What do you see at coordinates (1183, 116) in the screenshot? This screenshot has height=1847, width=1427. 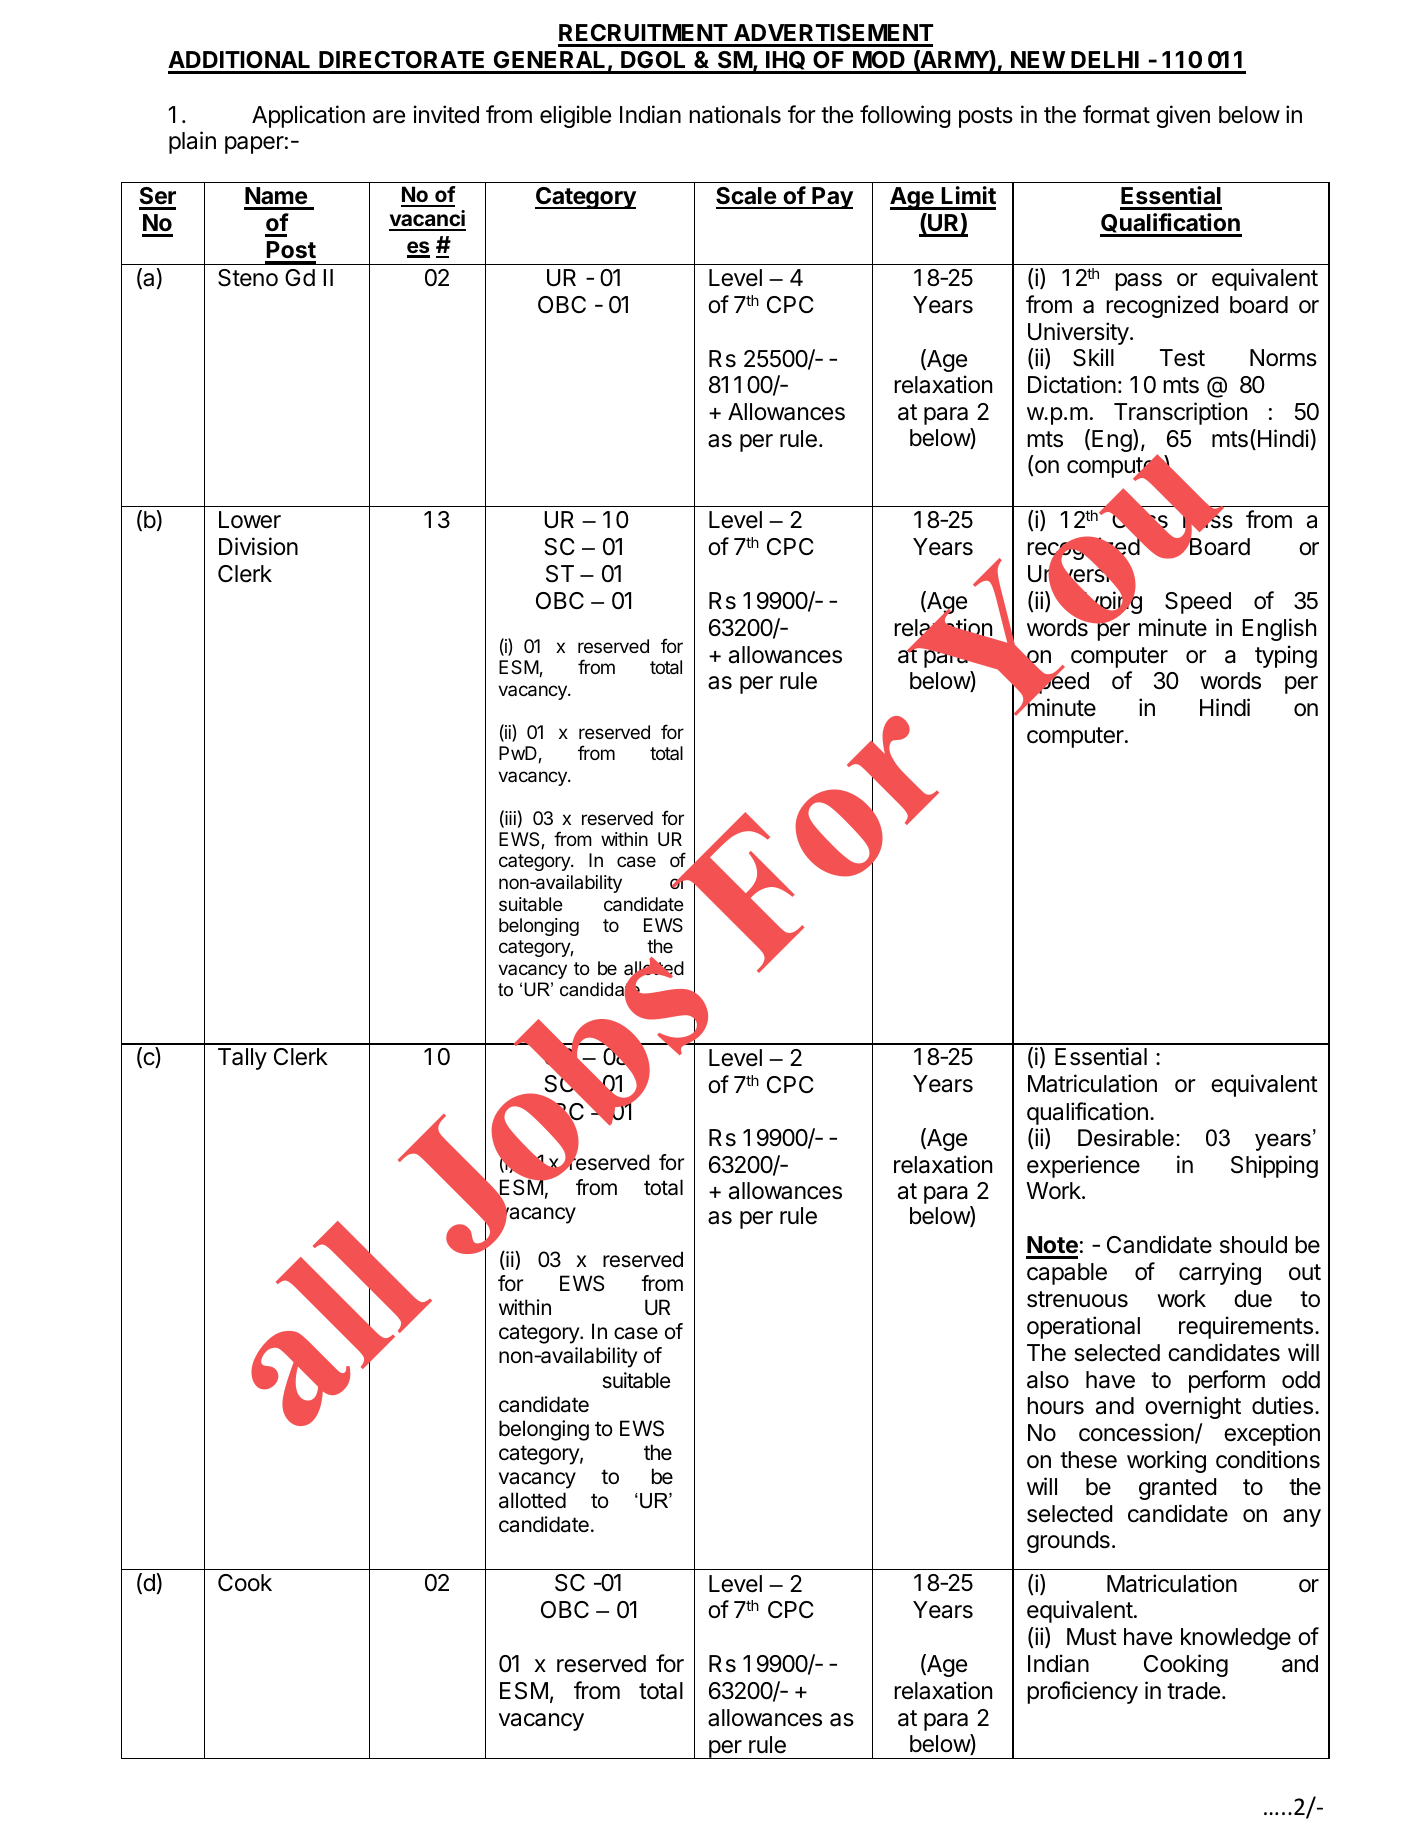 I see `given` at bounding box center [1183, 116].
